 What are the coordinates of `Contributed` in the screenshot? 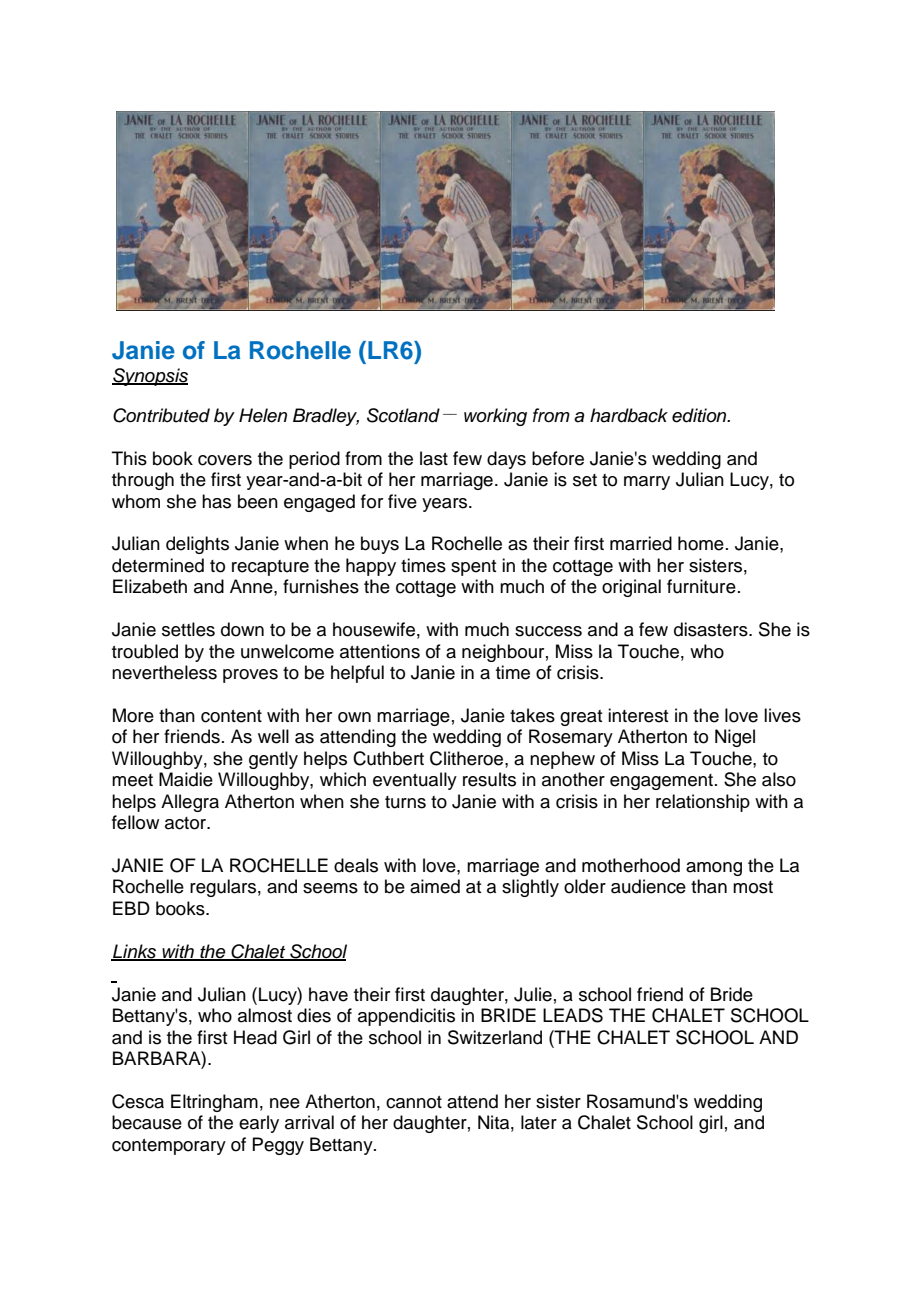 It's located at (161, 415).
